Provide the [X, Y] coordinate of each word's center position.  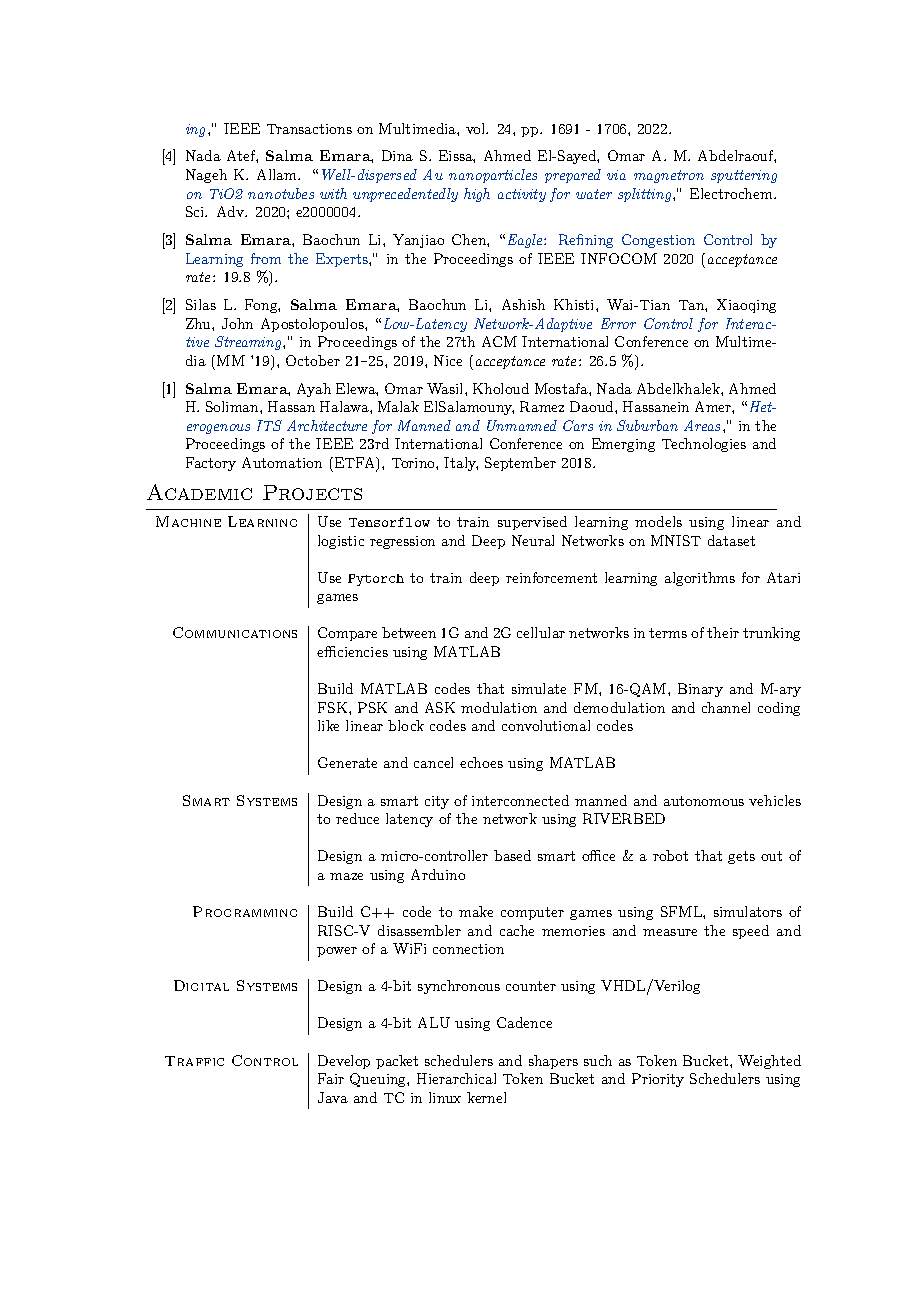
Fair [331, 1078]
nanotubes [281, 193]
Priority [658, 1080]
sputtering [744, 176]
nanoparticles [493, 176]
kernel [486, 1097]
